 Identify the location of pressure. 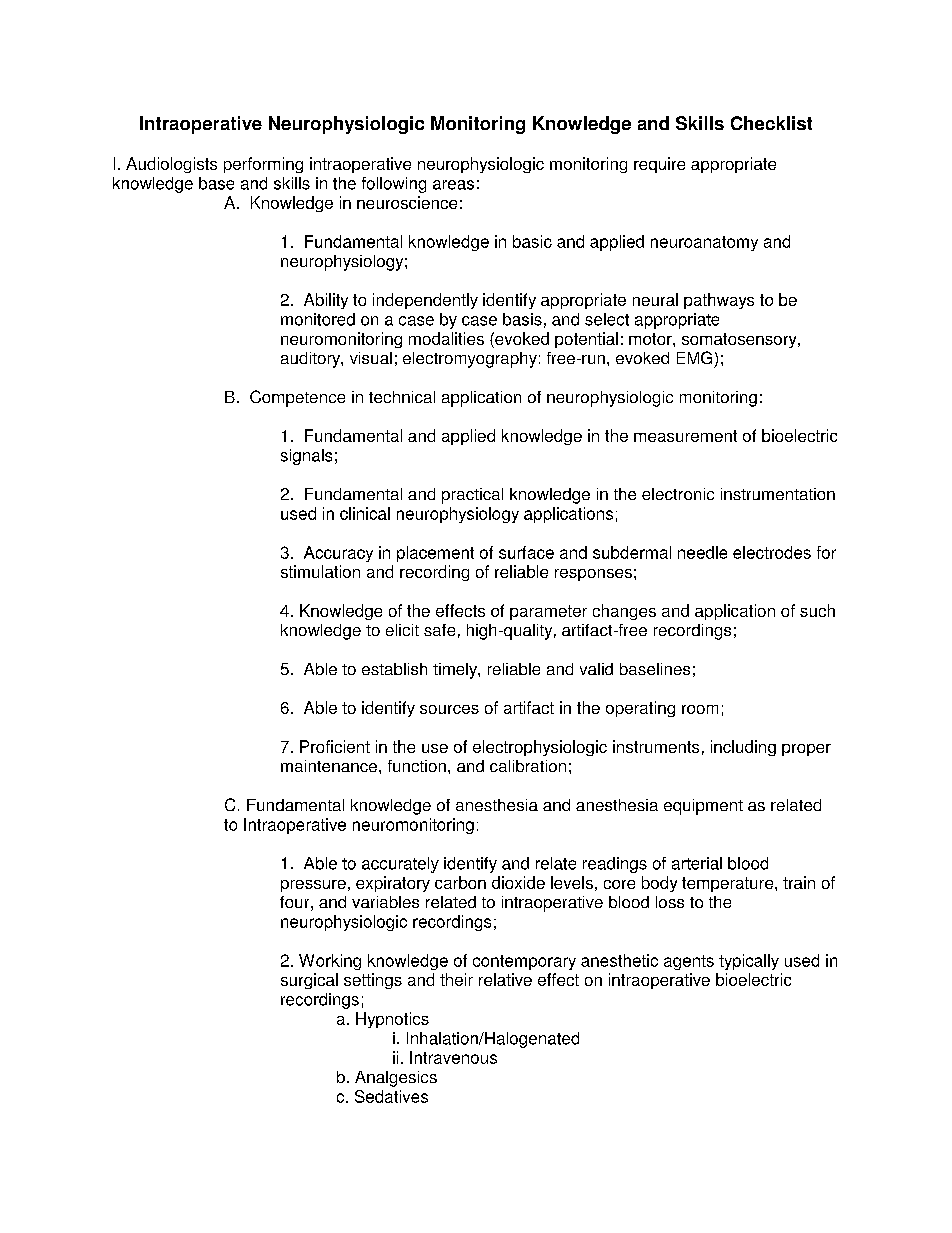
(313, 886).
